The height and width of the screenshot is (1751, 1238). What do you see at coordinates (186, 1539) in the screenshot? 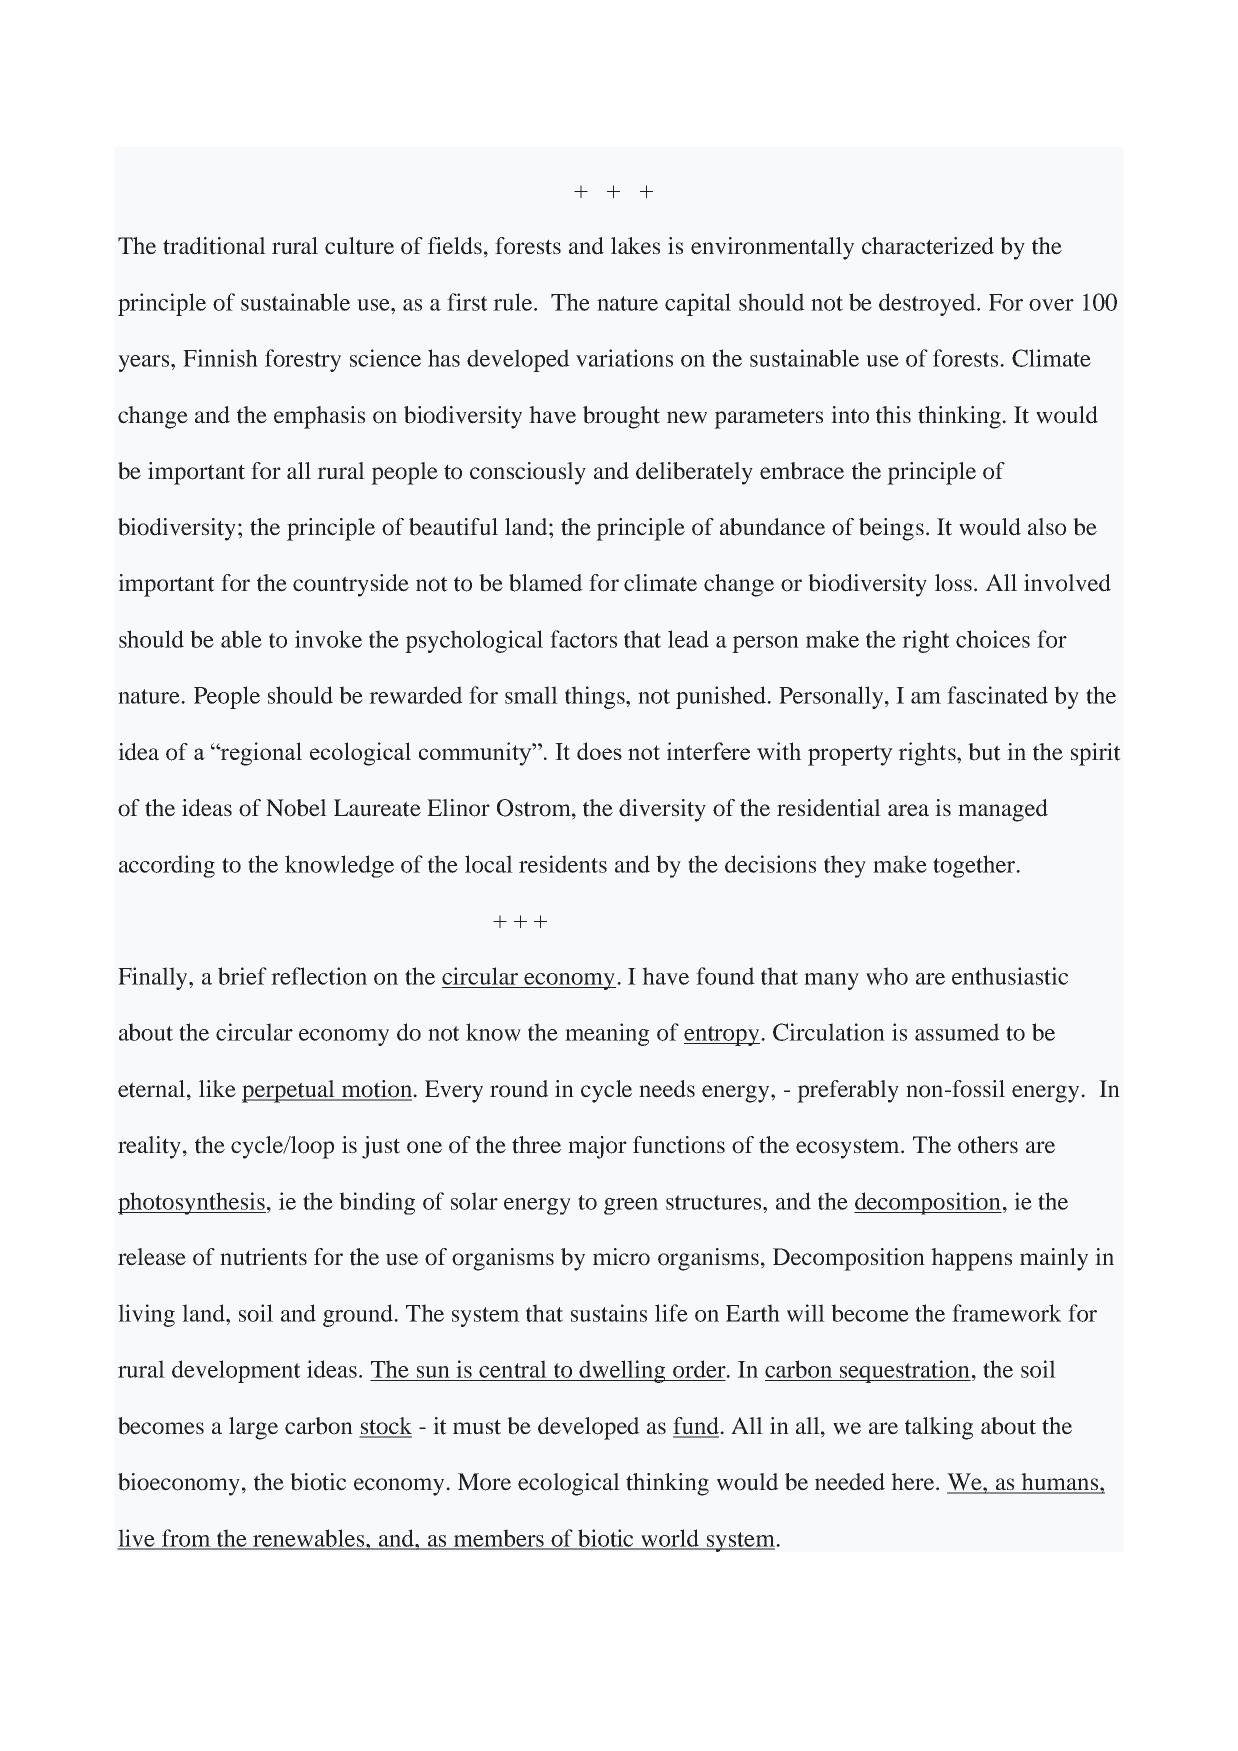
I see `from` at bounding box center [186, 1539].
